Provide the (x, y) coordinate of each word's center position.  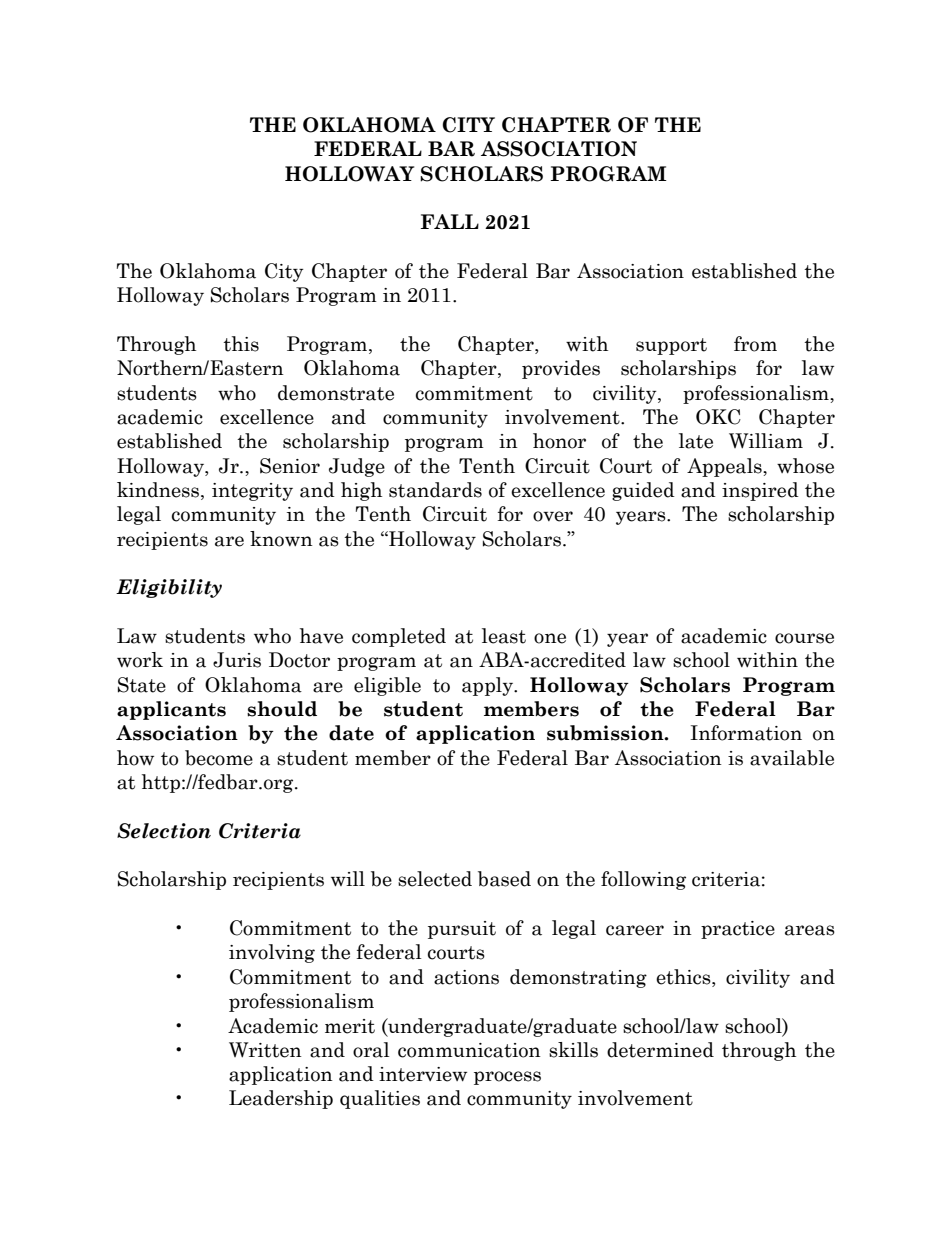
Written (265, 1050)
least (504, 636)
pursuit (462, 930)
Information (746, 733)
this (241, 344)
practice (738, 930)
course (804, 638)
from (755, 344)
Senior (290, 466)
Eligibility (169, 588)
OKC (718, 417)
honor (559, 441)
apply (488, 686)
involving (272, 953)
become (219, 758)
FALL (450, 221)
